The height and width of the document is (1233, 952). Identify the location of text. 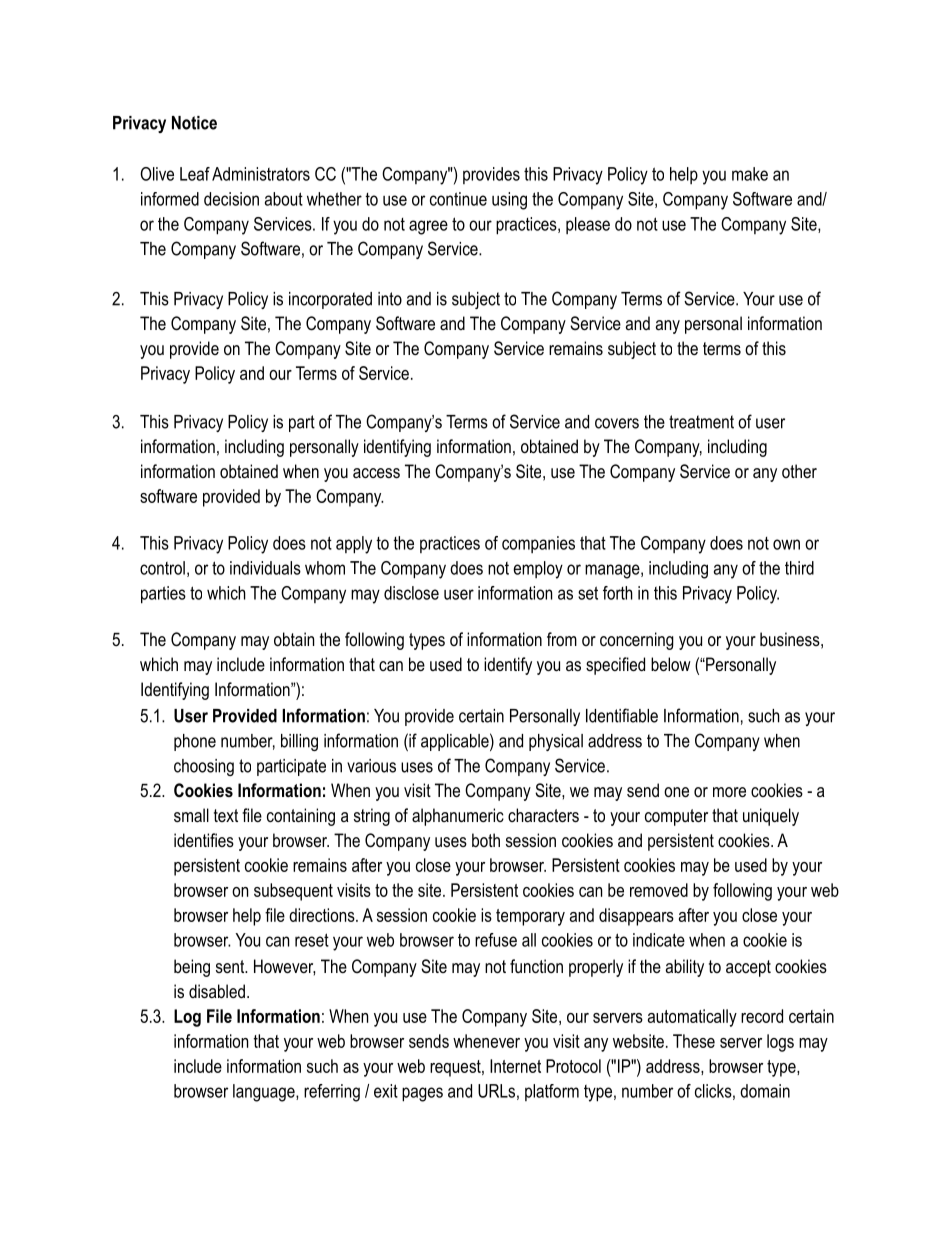
(226, 815).
